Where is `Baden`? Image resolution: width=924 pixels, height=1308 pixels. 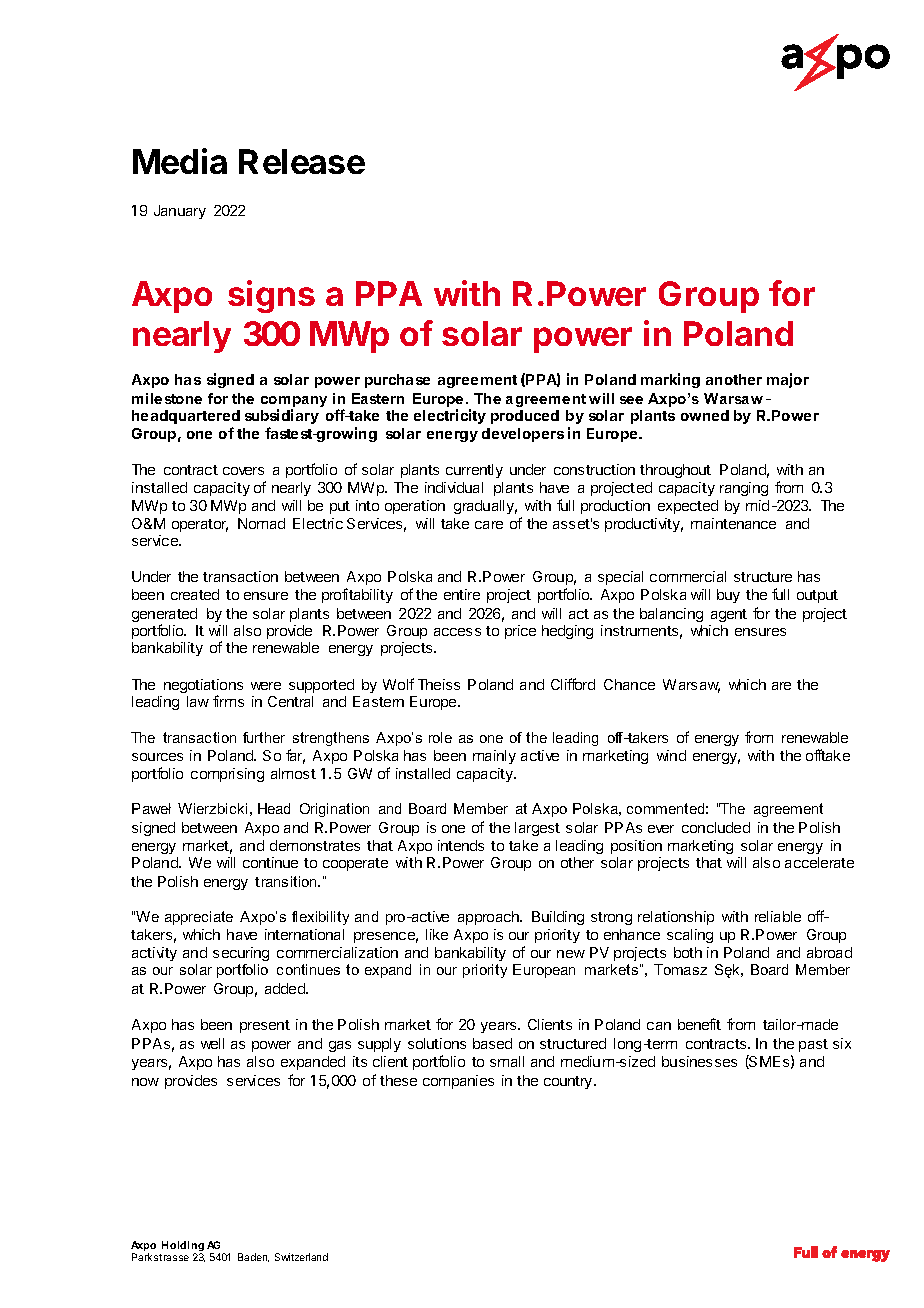
Baden is located at coordinates (253, 1257).
